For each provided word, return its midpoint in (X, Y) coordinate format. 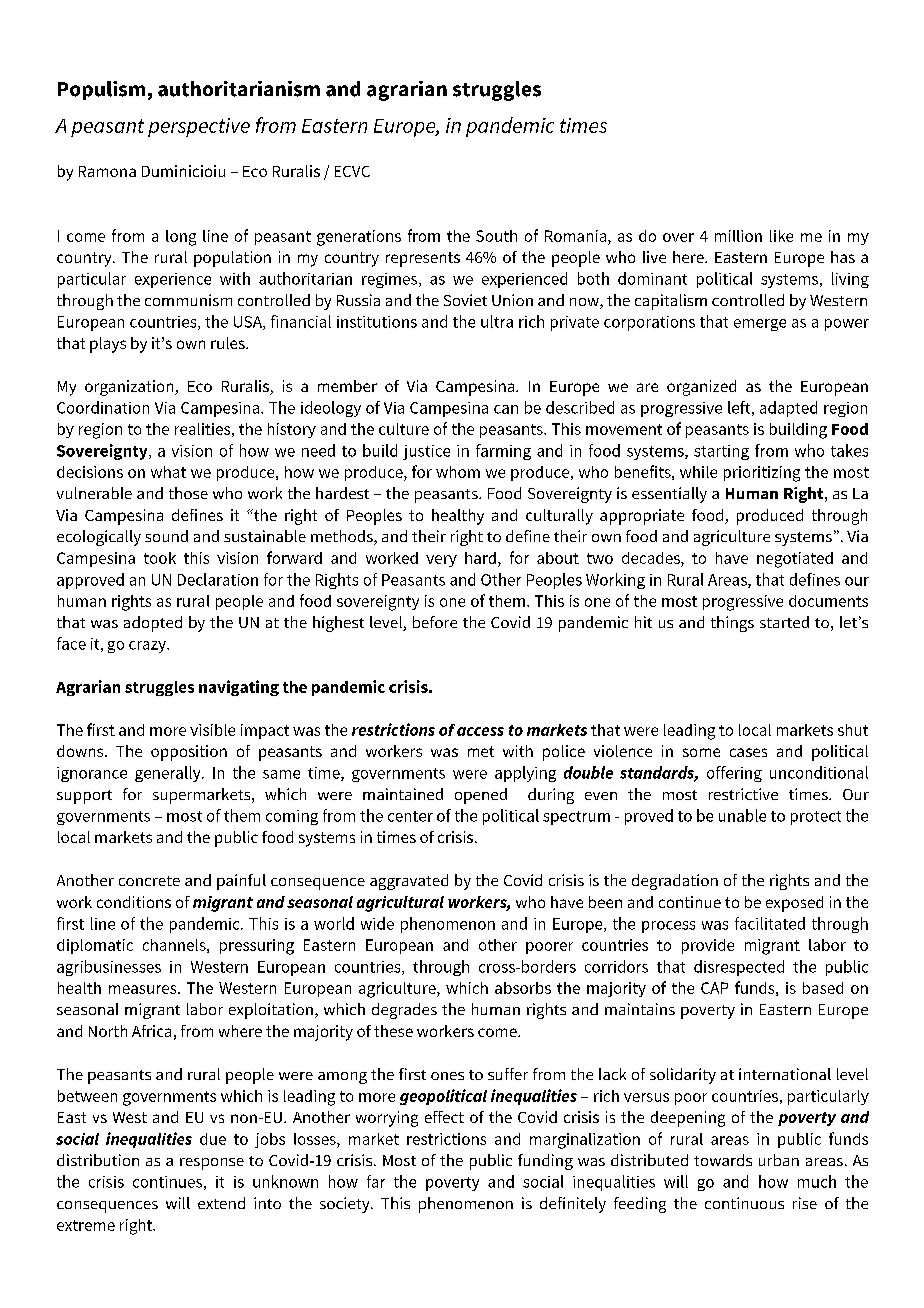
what (168, 472)
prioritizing (762, 474)
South (496, 236)
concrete (149, 881)
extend (221, 1203)
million (738, 236)
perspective (199, 127)
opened (481, 796)
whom (458, 472)
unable (742, 815)
